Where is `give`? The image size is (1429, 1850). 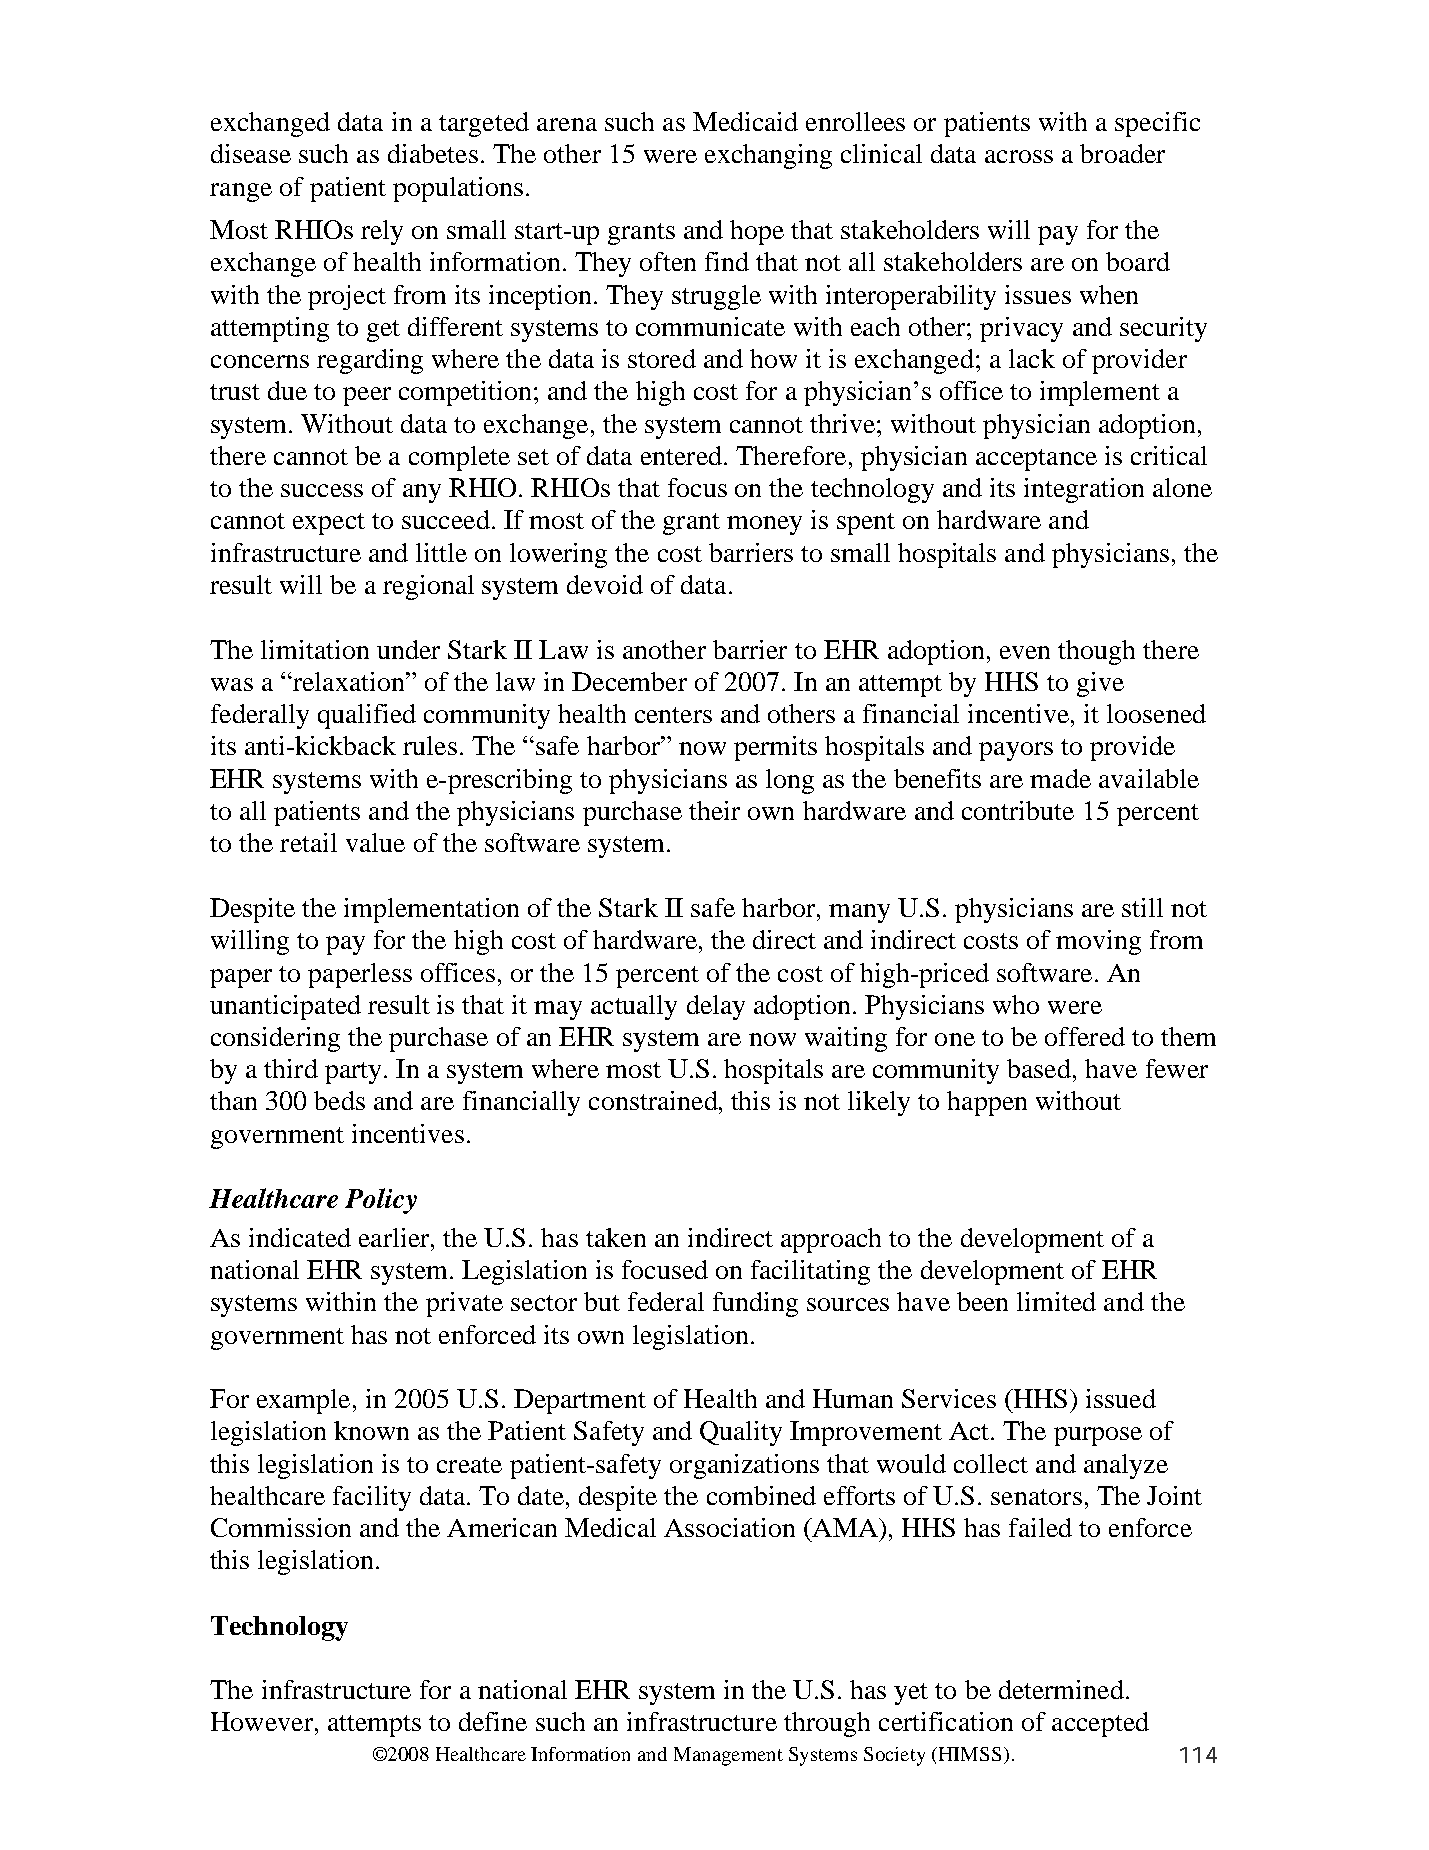 give is located at coordinates (1100, 684).
